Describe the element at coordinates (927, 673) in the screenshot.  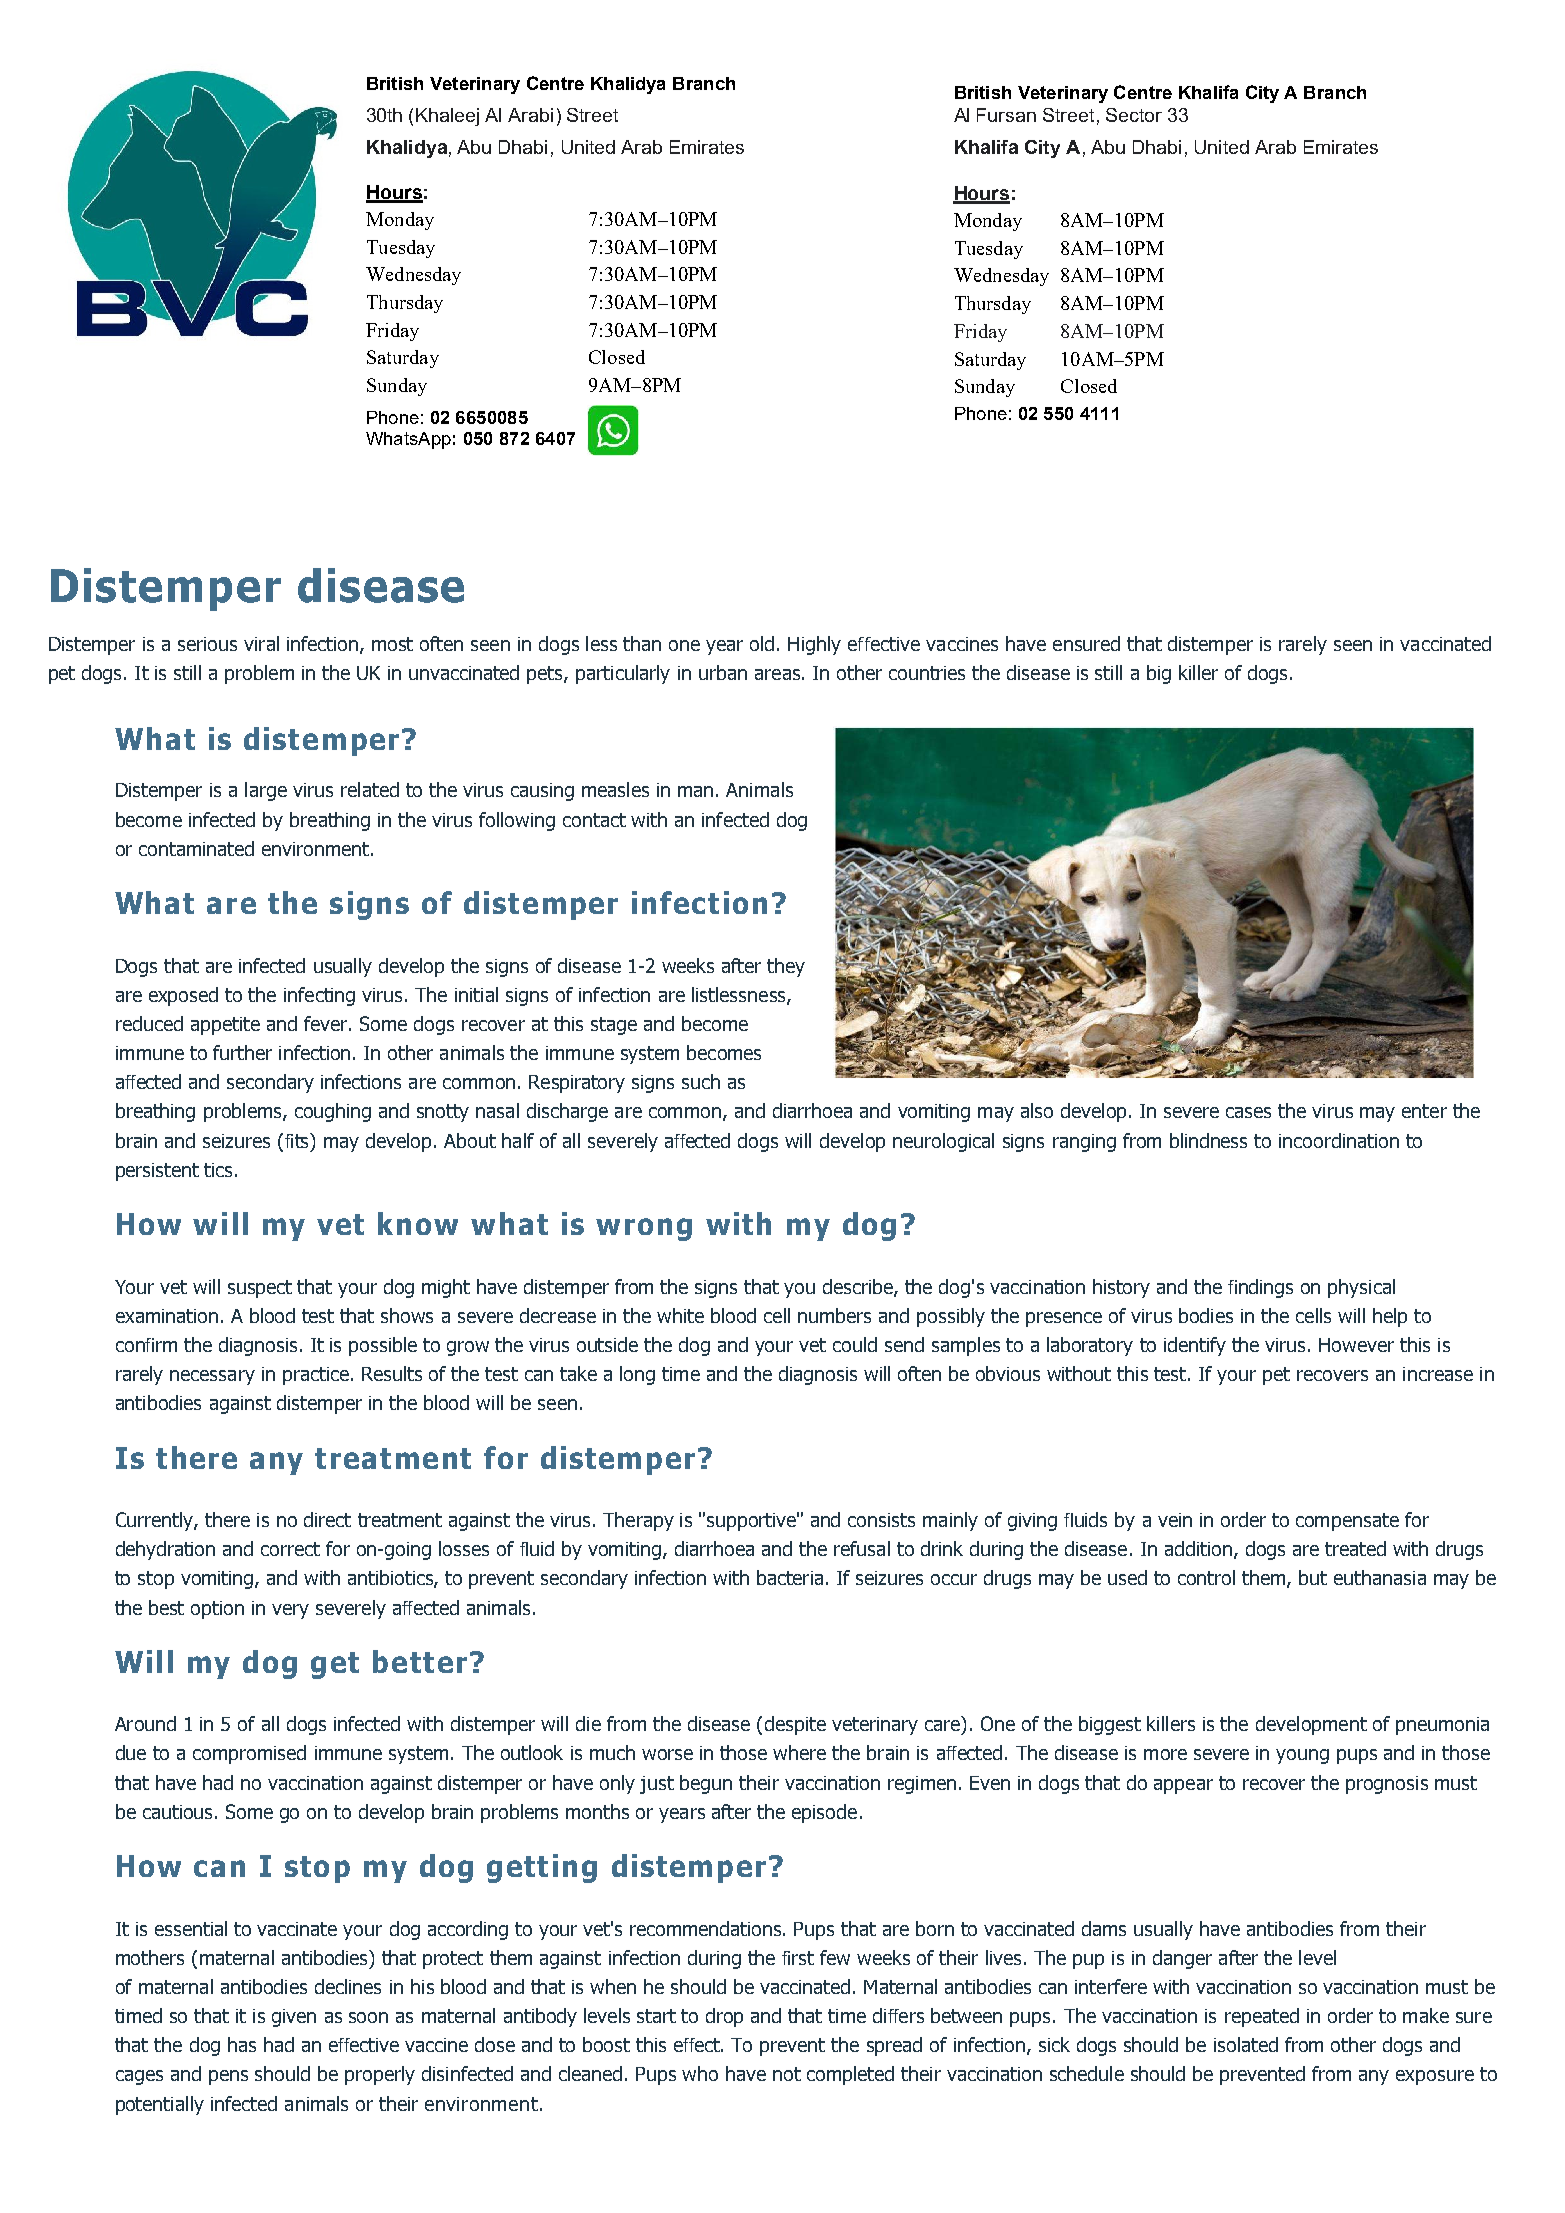
I see `countries` at that location.
